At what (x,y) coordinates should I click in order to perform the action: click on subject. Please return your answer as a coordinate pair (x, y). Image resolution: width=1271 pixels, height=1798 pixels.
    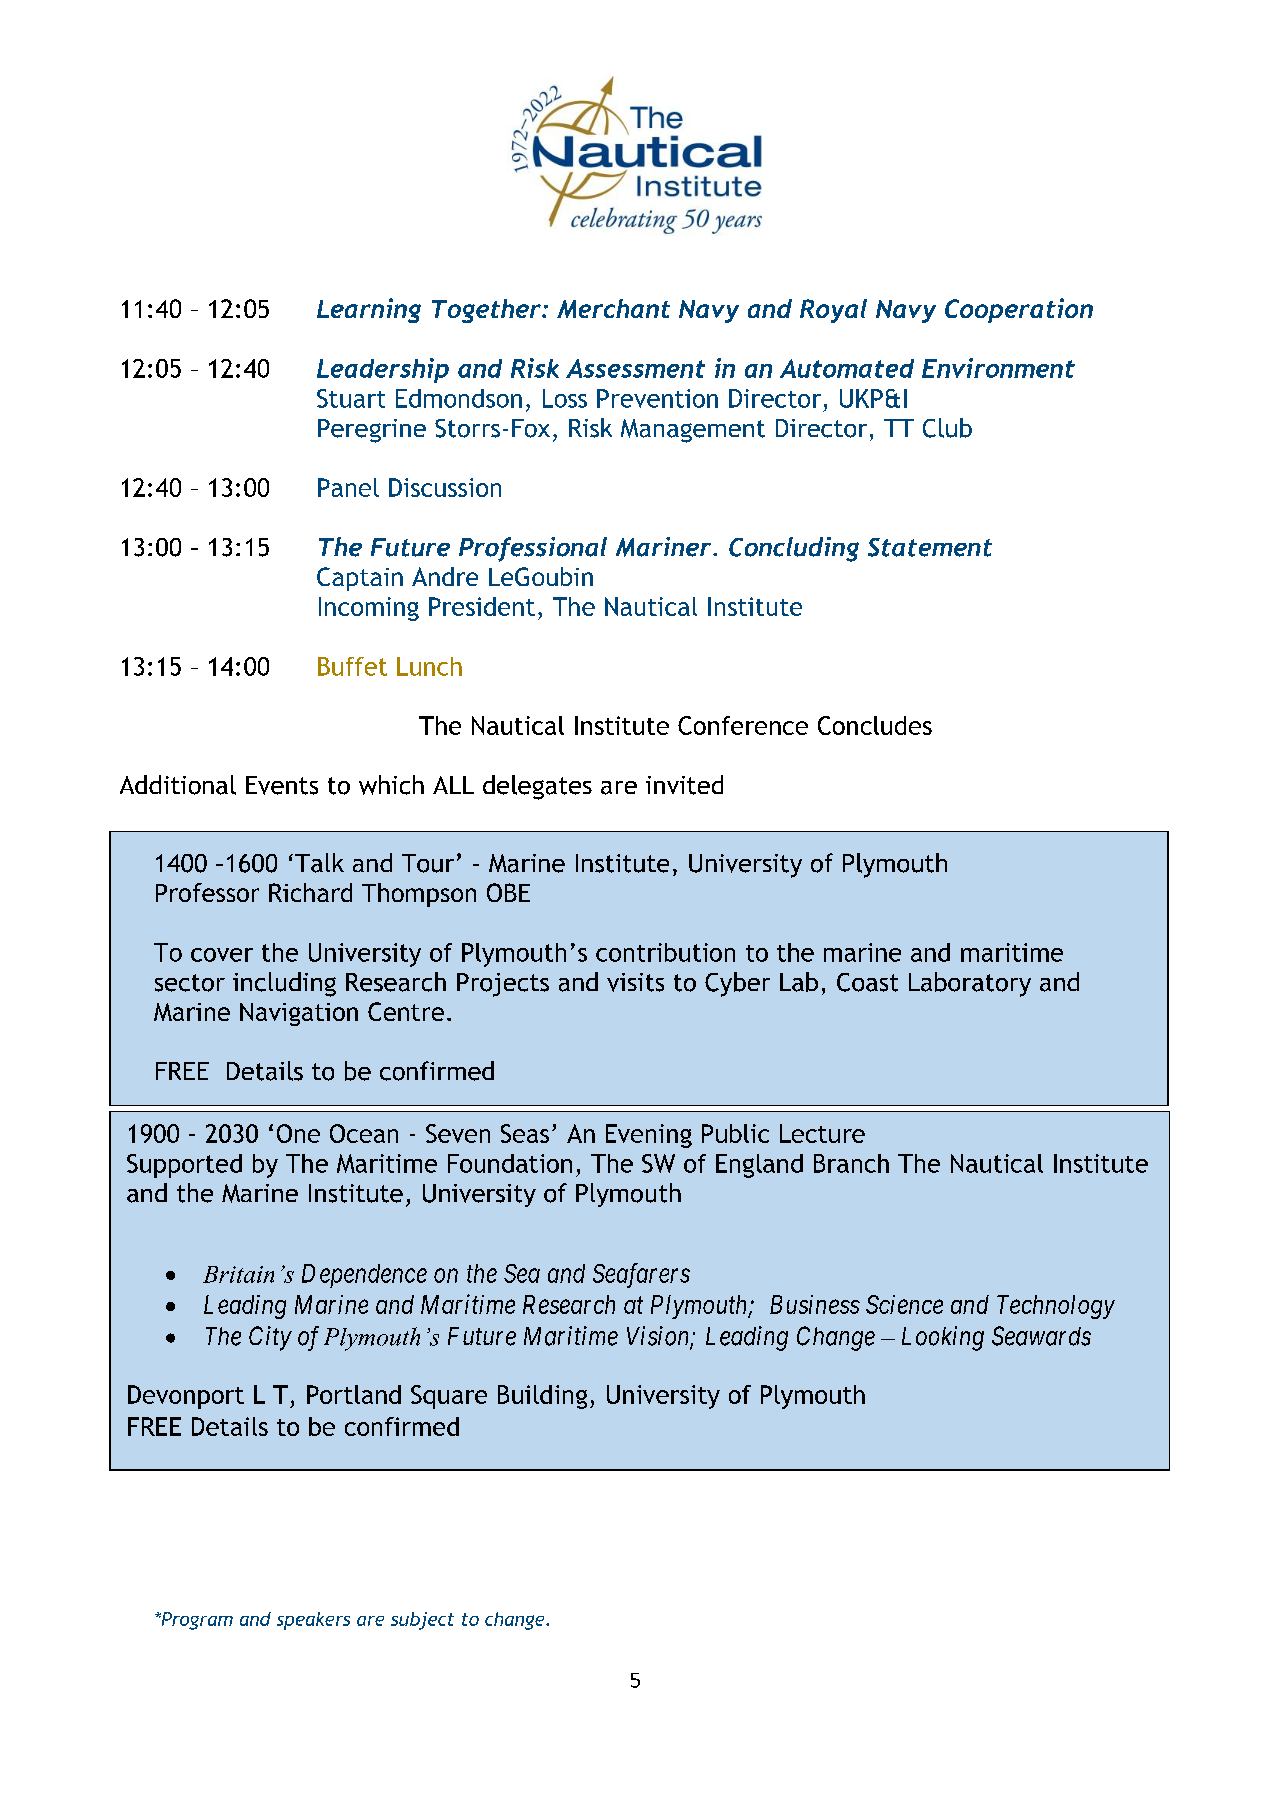
    Looking at the image, I should click on (422, 1621).
